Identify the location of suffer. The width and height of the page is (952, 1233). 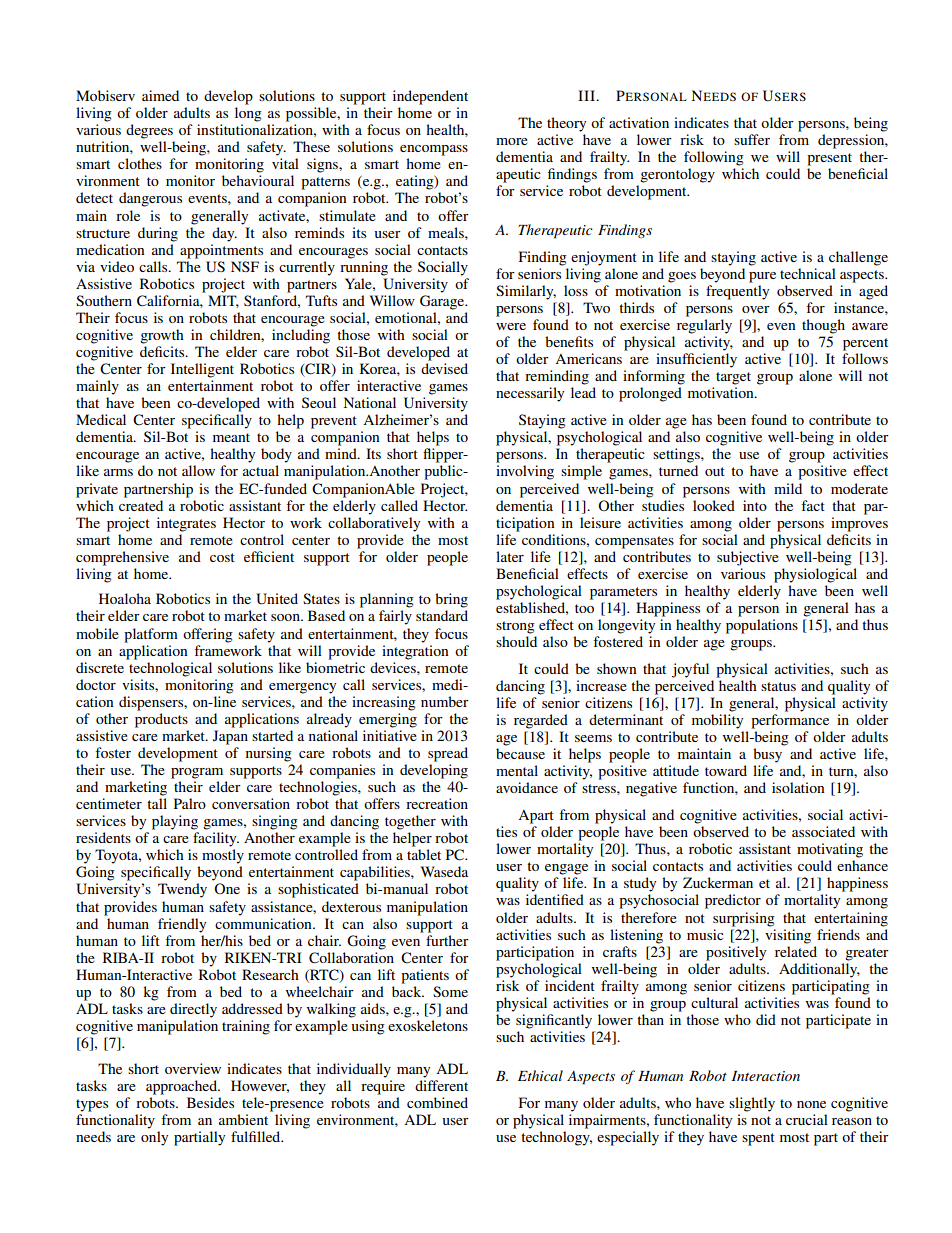
(752, 139).
